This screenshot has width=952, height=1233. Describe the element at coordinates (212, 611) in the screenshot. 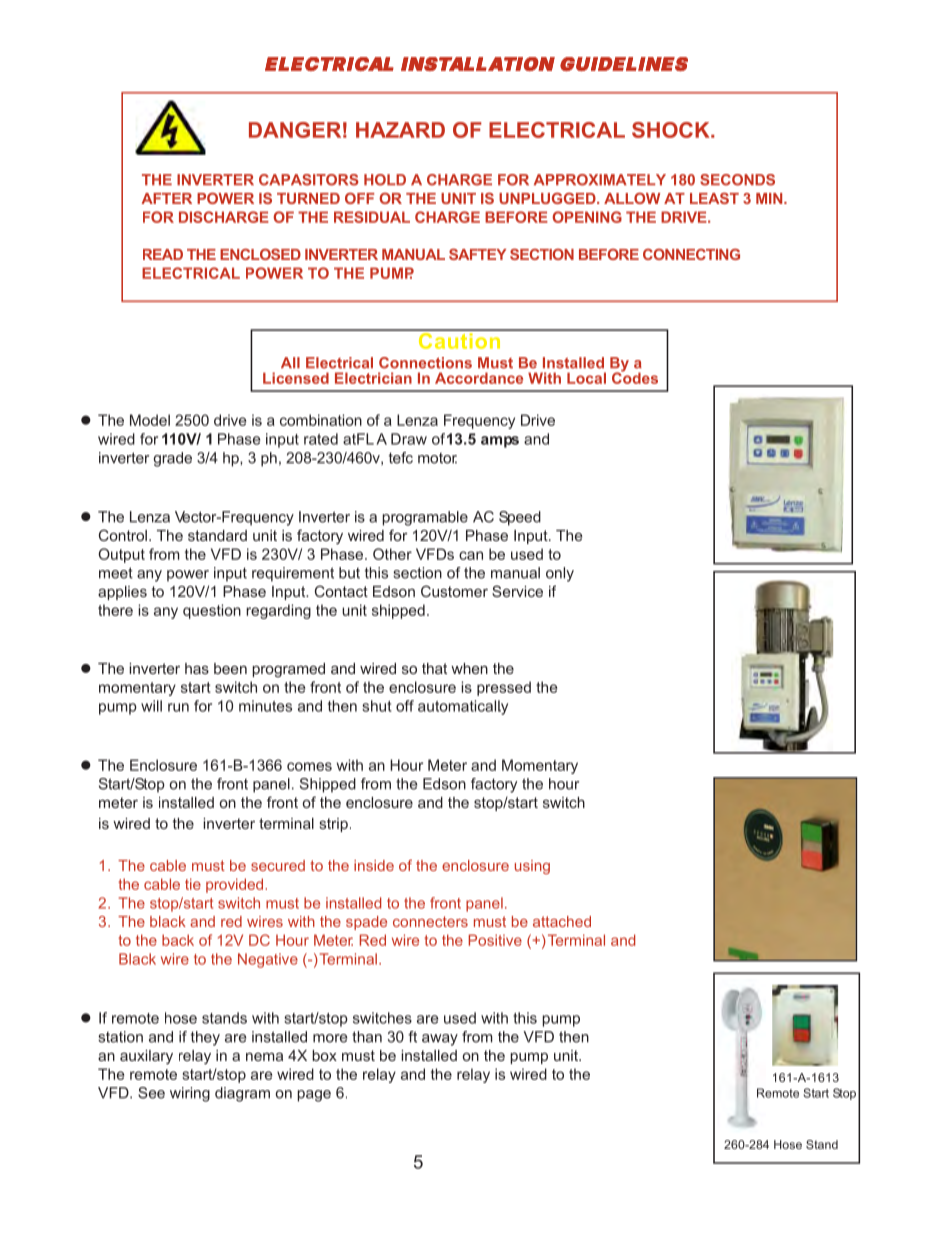

I see `question` at that location.
